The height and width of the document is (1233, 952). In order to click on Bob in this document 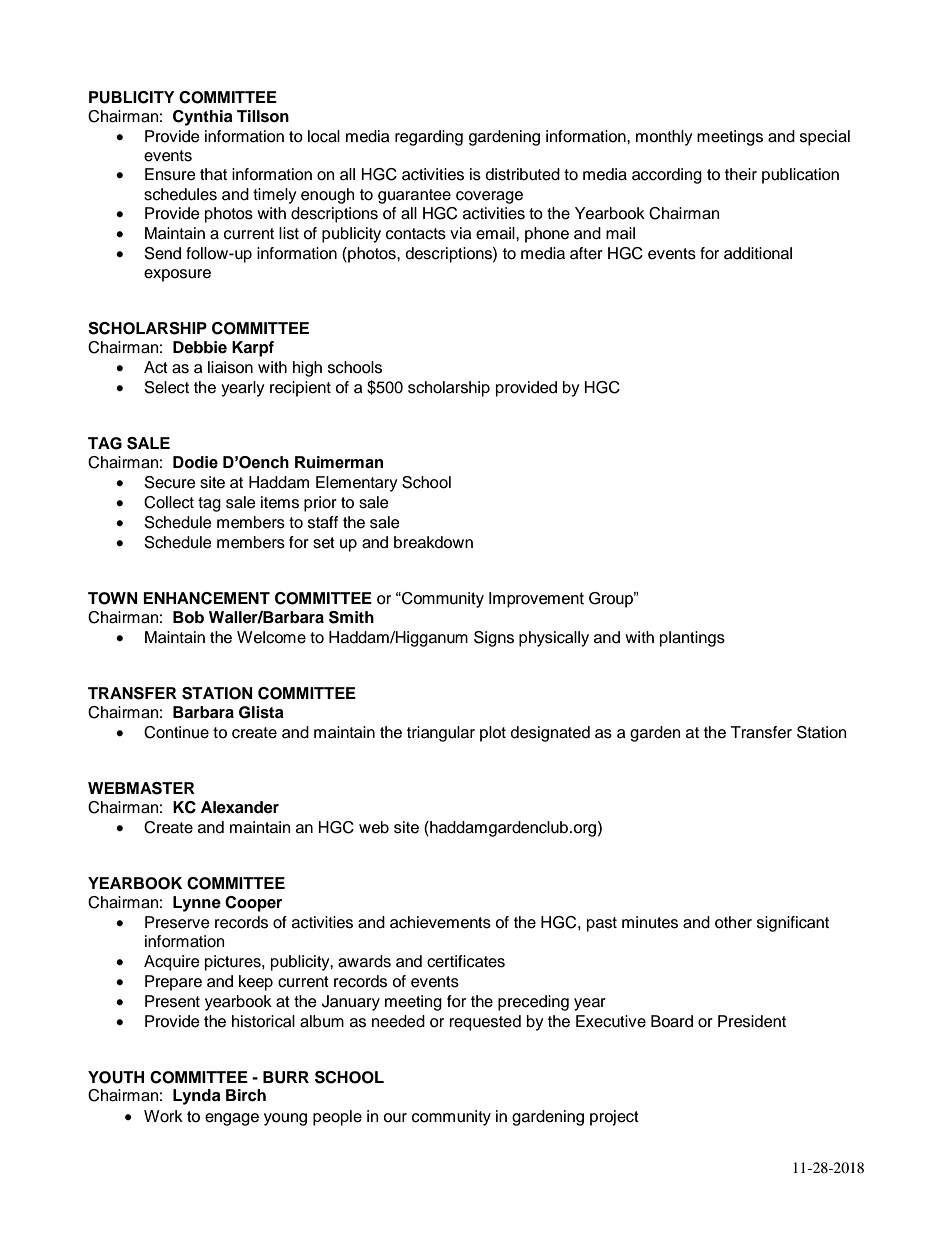, I will do `click(188, 617)`.
